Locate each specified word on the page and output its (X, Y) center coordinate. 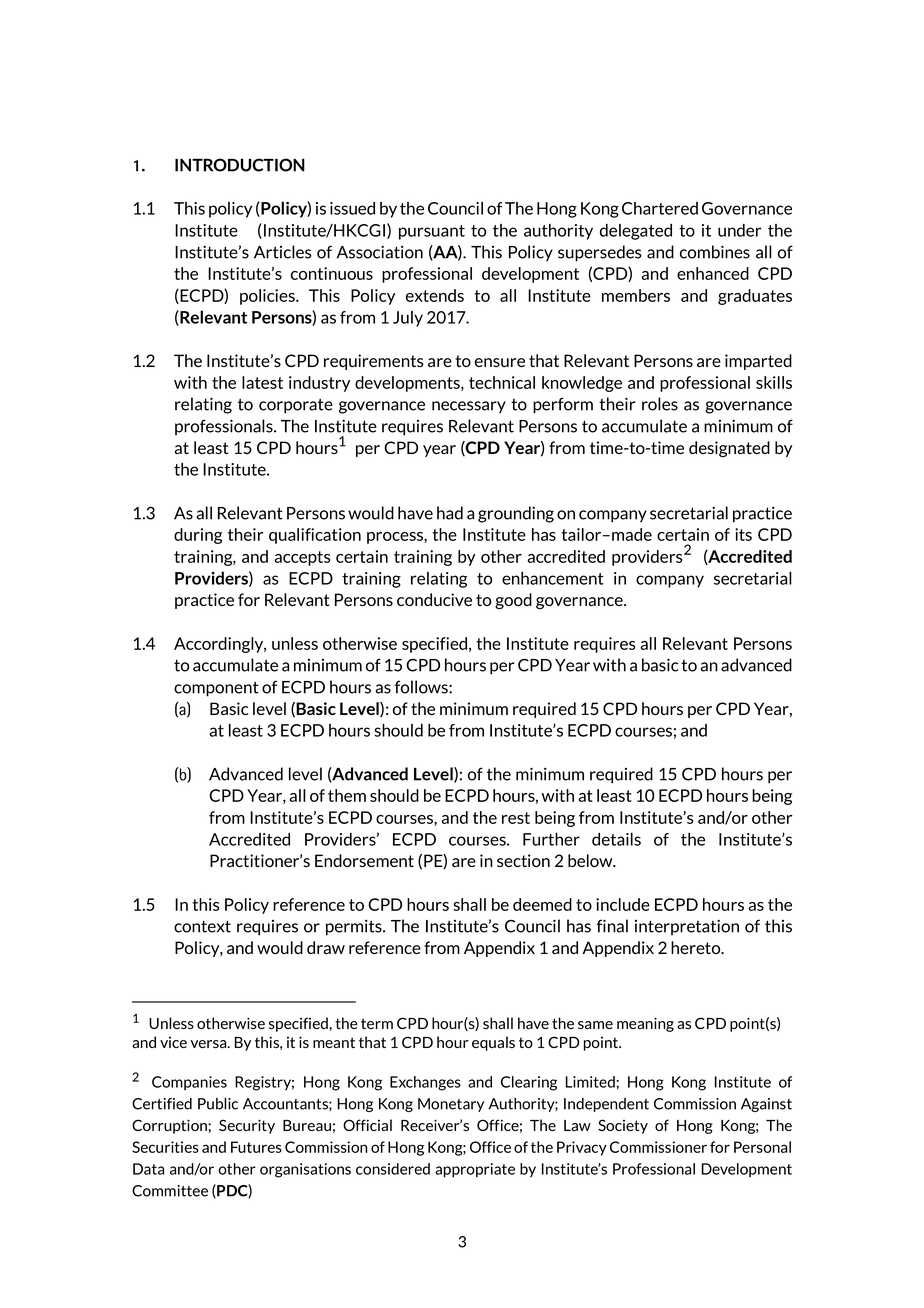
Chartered (660, 208)
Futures (256, 1147)
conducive (434, 599)
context (202, 926)
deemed (542, 904)
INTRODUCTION (240, 165)
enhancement (553, 578)
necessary (469, 407)
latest (262, 382)
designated (729, 449)
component (216, 689)
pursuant (432, 232)
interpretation (687, 927)
